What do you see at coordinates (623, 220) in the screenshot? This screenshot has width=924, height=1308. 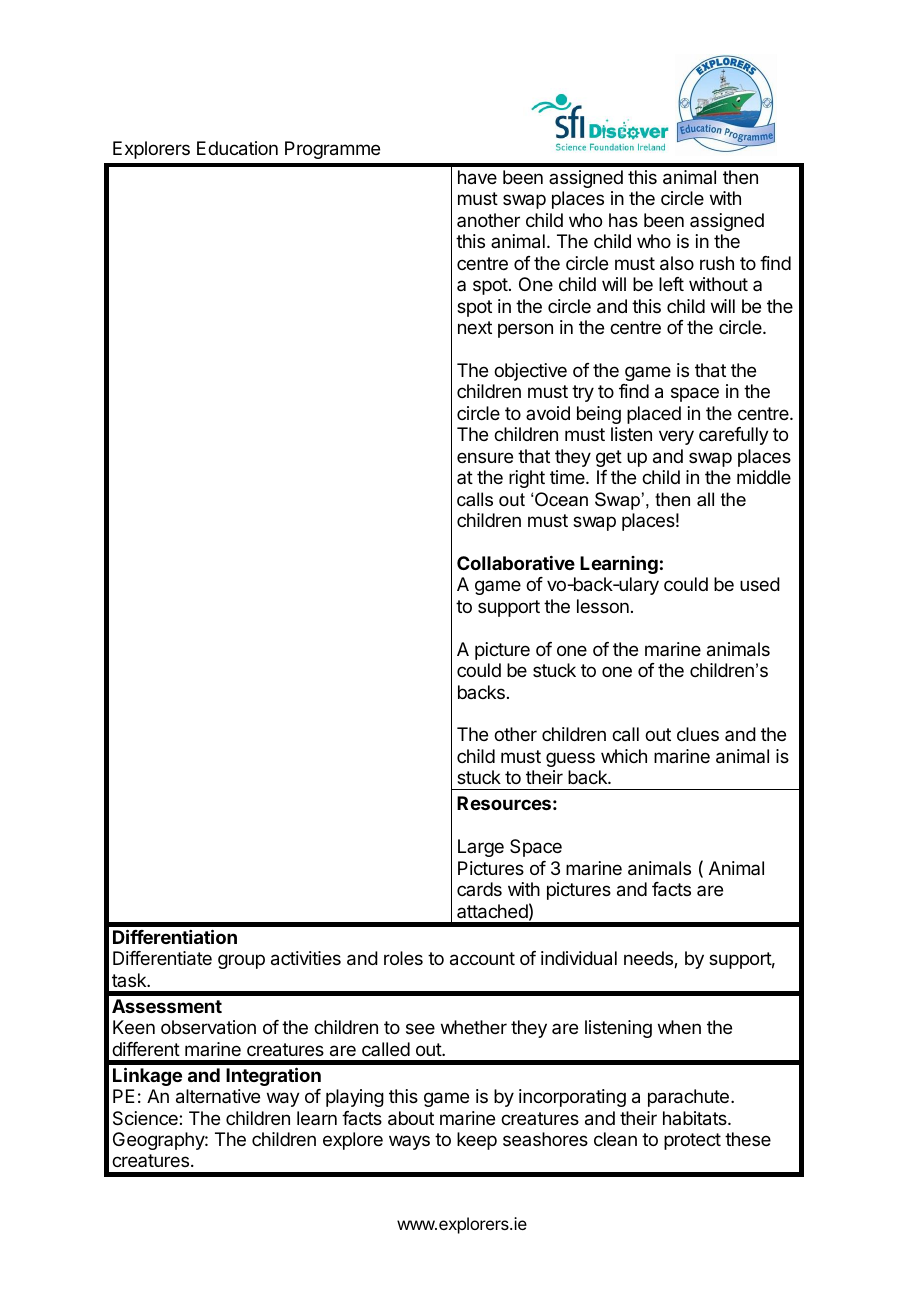 I see `has` at bounding box center [623, 220].
